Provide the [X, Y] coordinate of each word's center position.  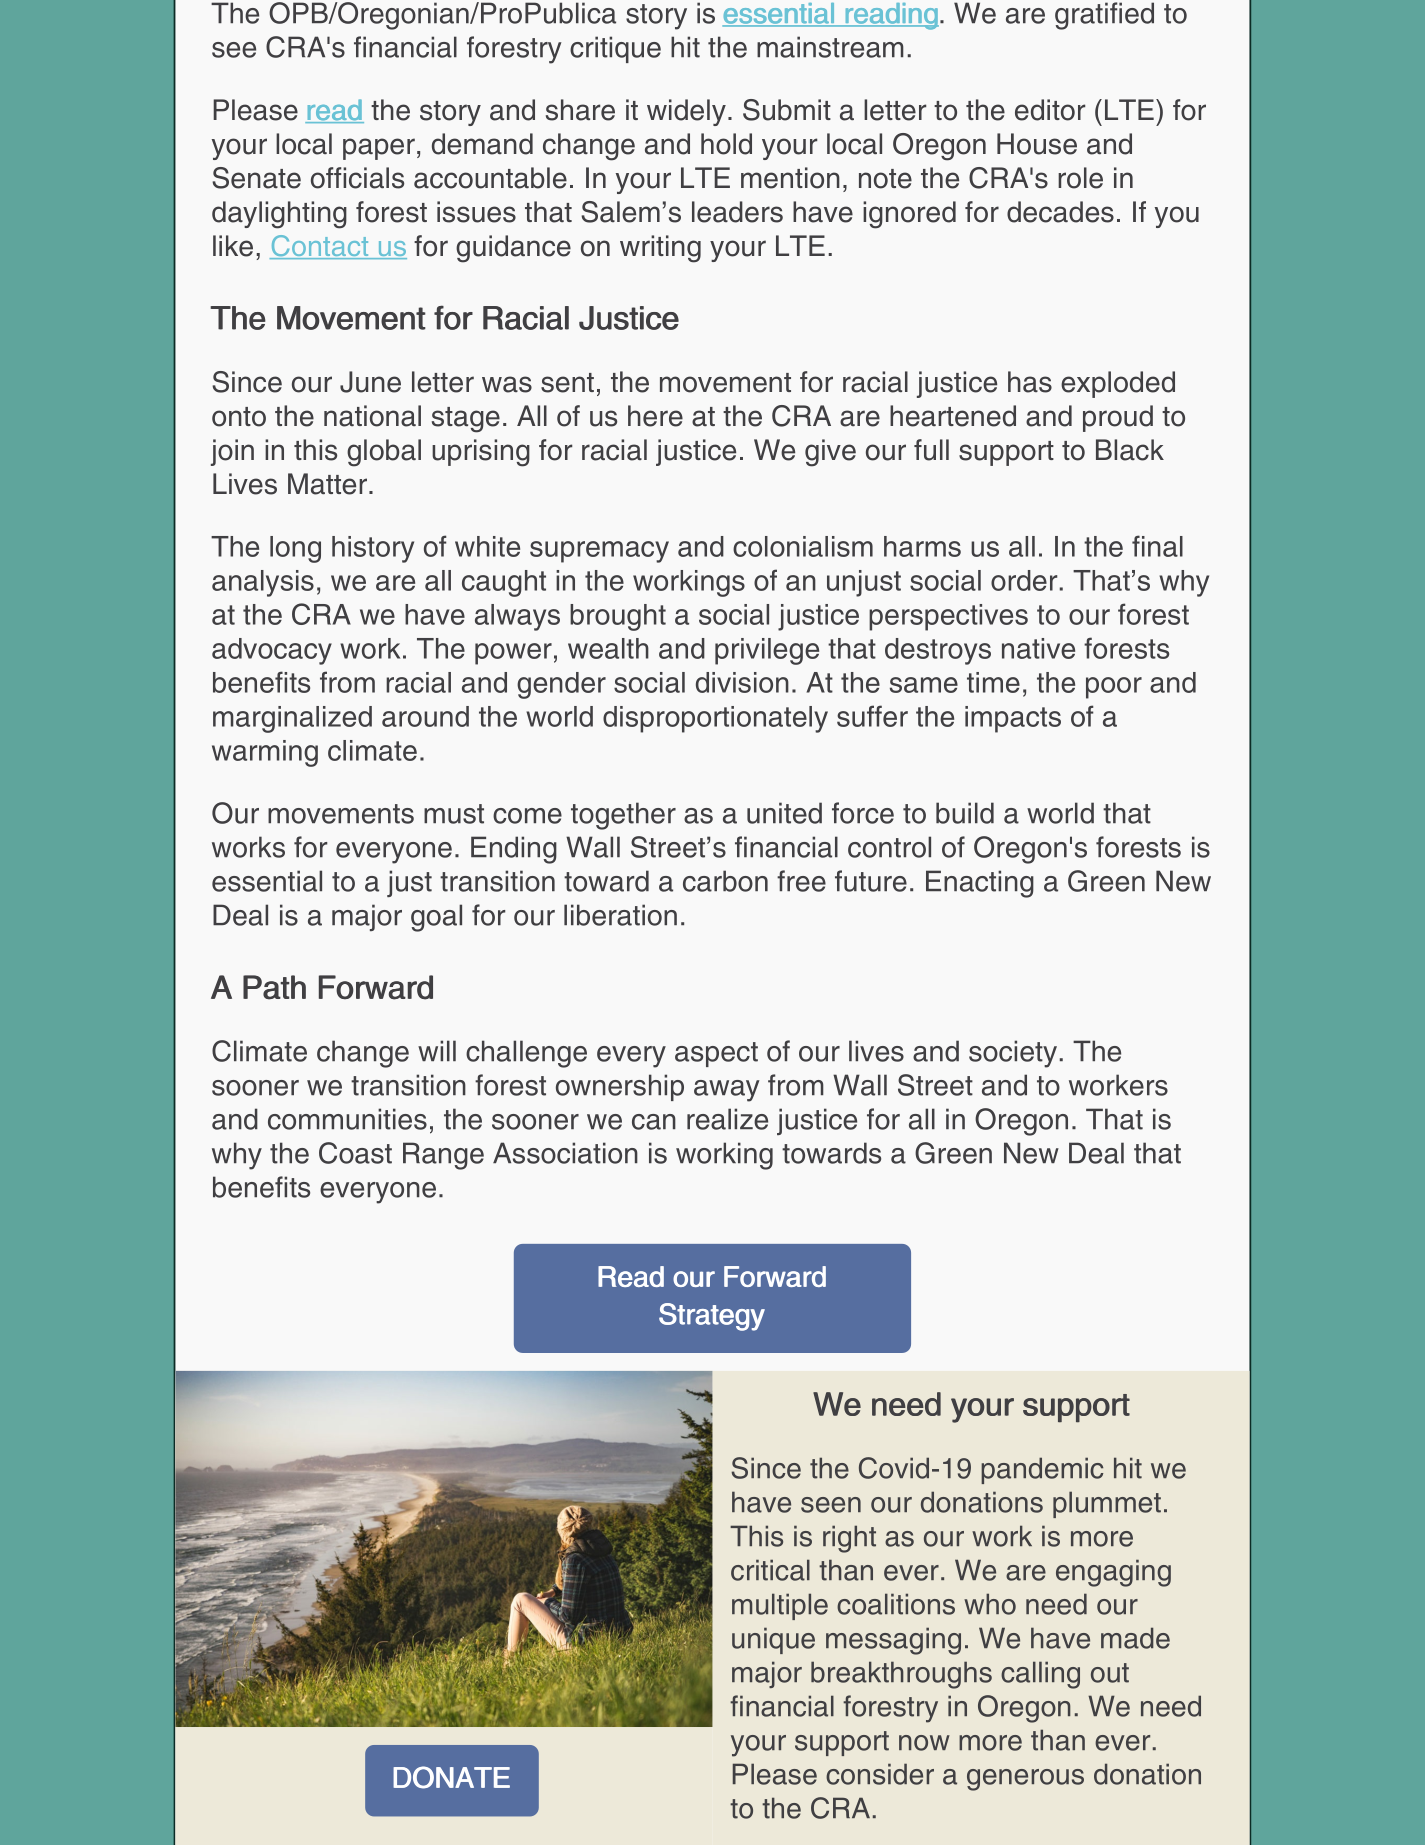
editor [1050, 110]
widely [686, 112]
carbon [725, 881]
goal [436, 918]
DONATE [451, 1777]
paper [379, 149]
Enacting [980, 884]
